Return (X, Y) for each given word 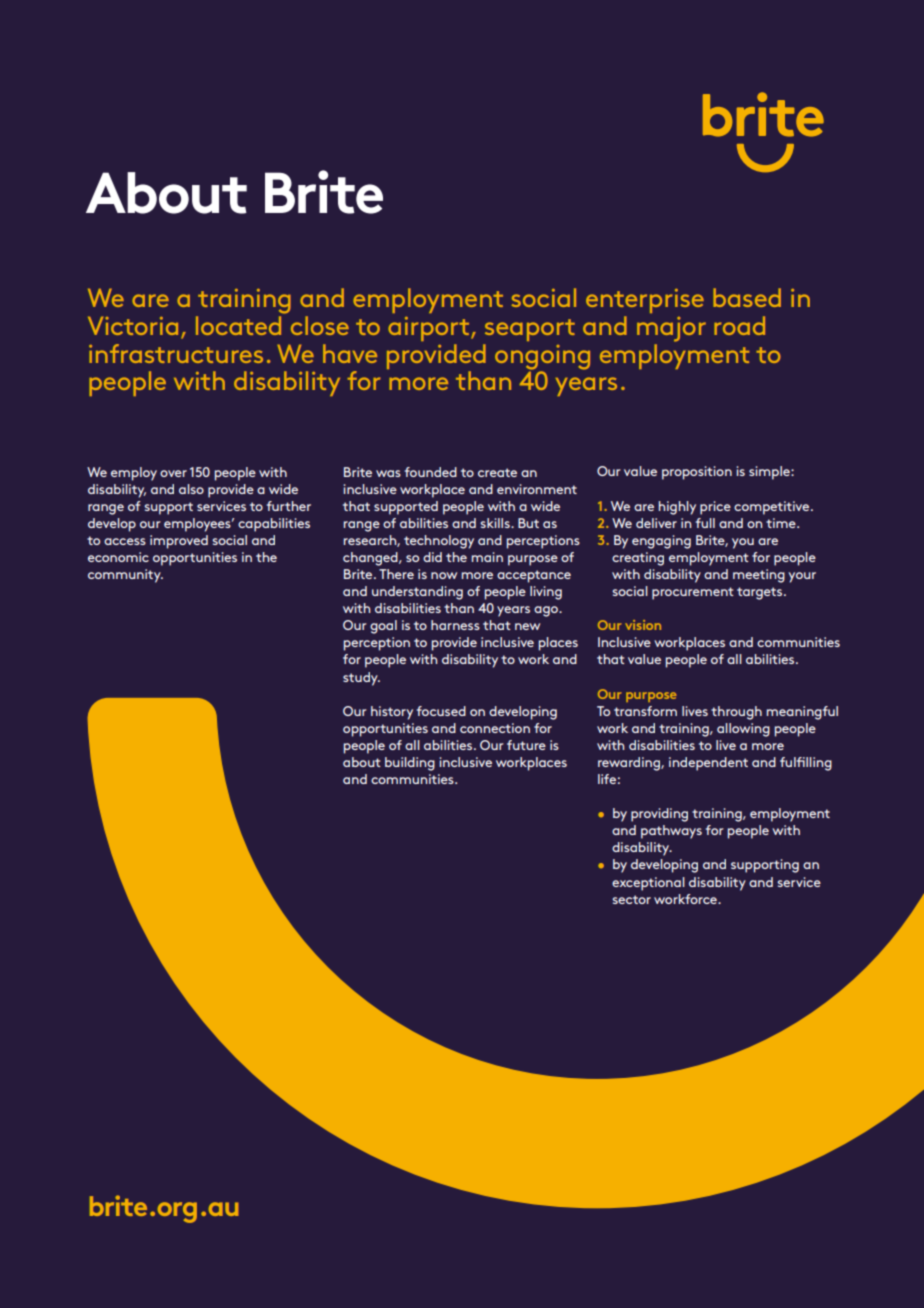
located (240, 324)
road (739, 325)
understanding (417, 593)
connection (495, 728)
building (410, 764)
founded (431, 472)
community (125, 576)
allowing (743, 730)
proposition (697, 473)
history (392, 713)
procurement (692, 593)
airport (430, 329)
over (173, 473)
